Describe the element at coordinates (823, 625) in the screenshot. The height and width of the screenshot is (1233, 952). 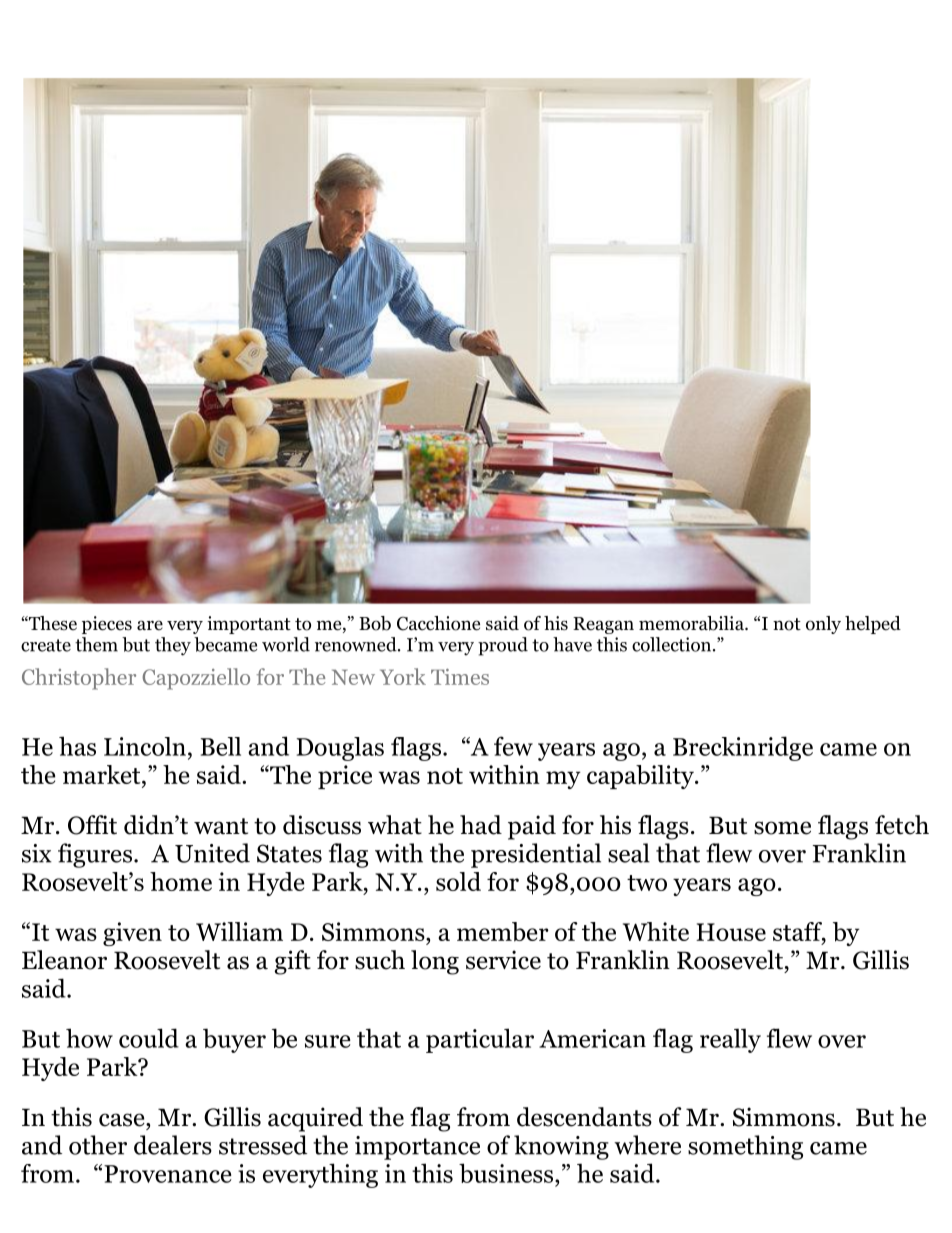
I see `only` at that location.
